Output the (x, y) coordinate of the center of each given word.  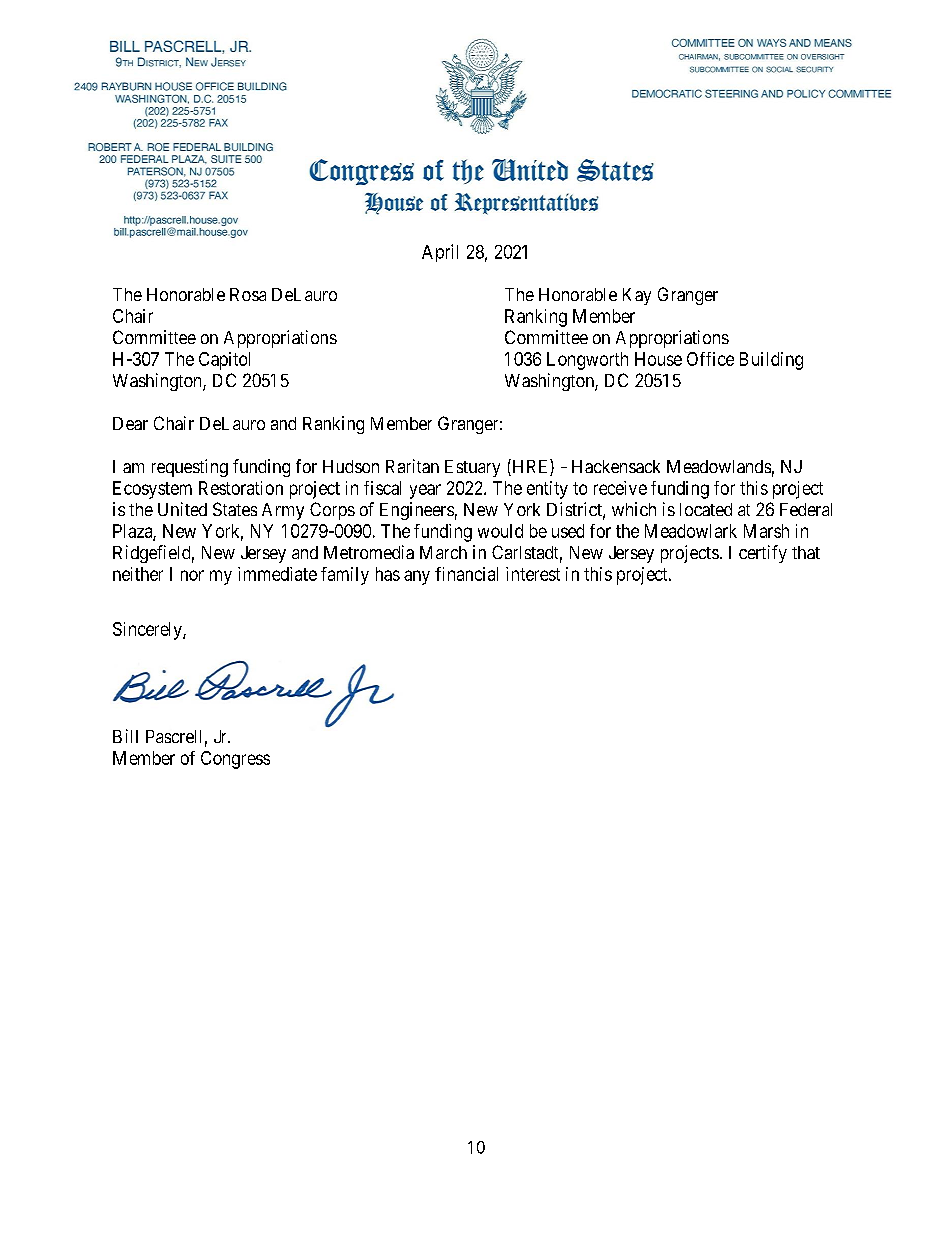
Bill (125, 736)
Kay (637, 296)
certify (763, 554)
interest (533, 574)
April (440, 253)
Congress (235, 760)
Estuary (472, 468)
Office (710, 359)
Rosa (248, 294)
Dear (130, 423)
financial (466, 574)
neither (138, 574)
